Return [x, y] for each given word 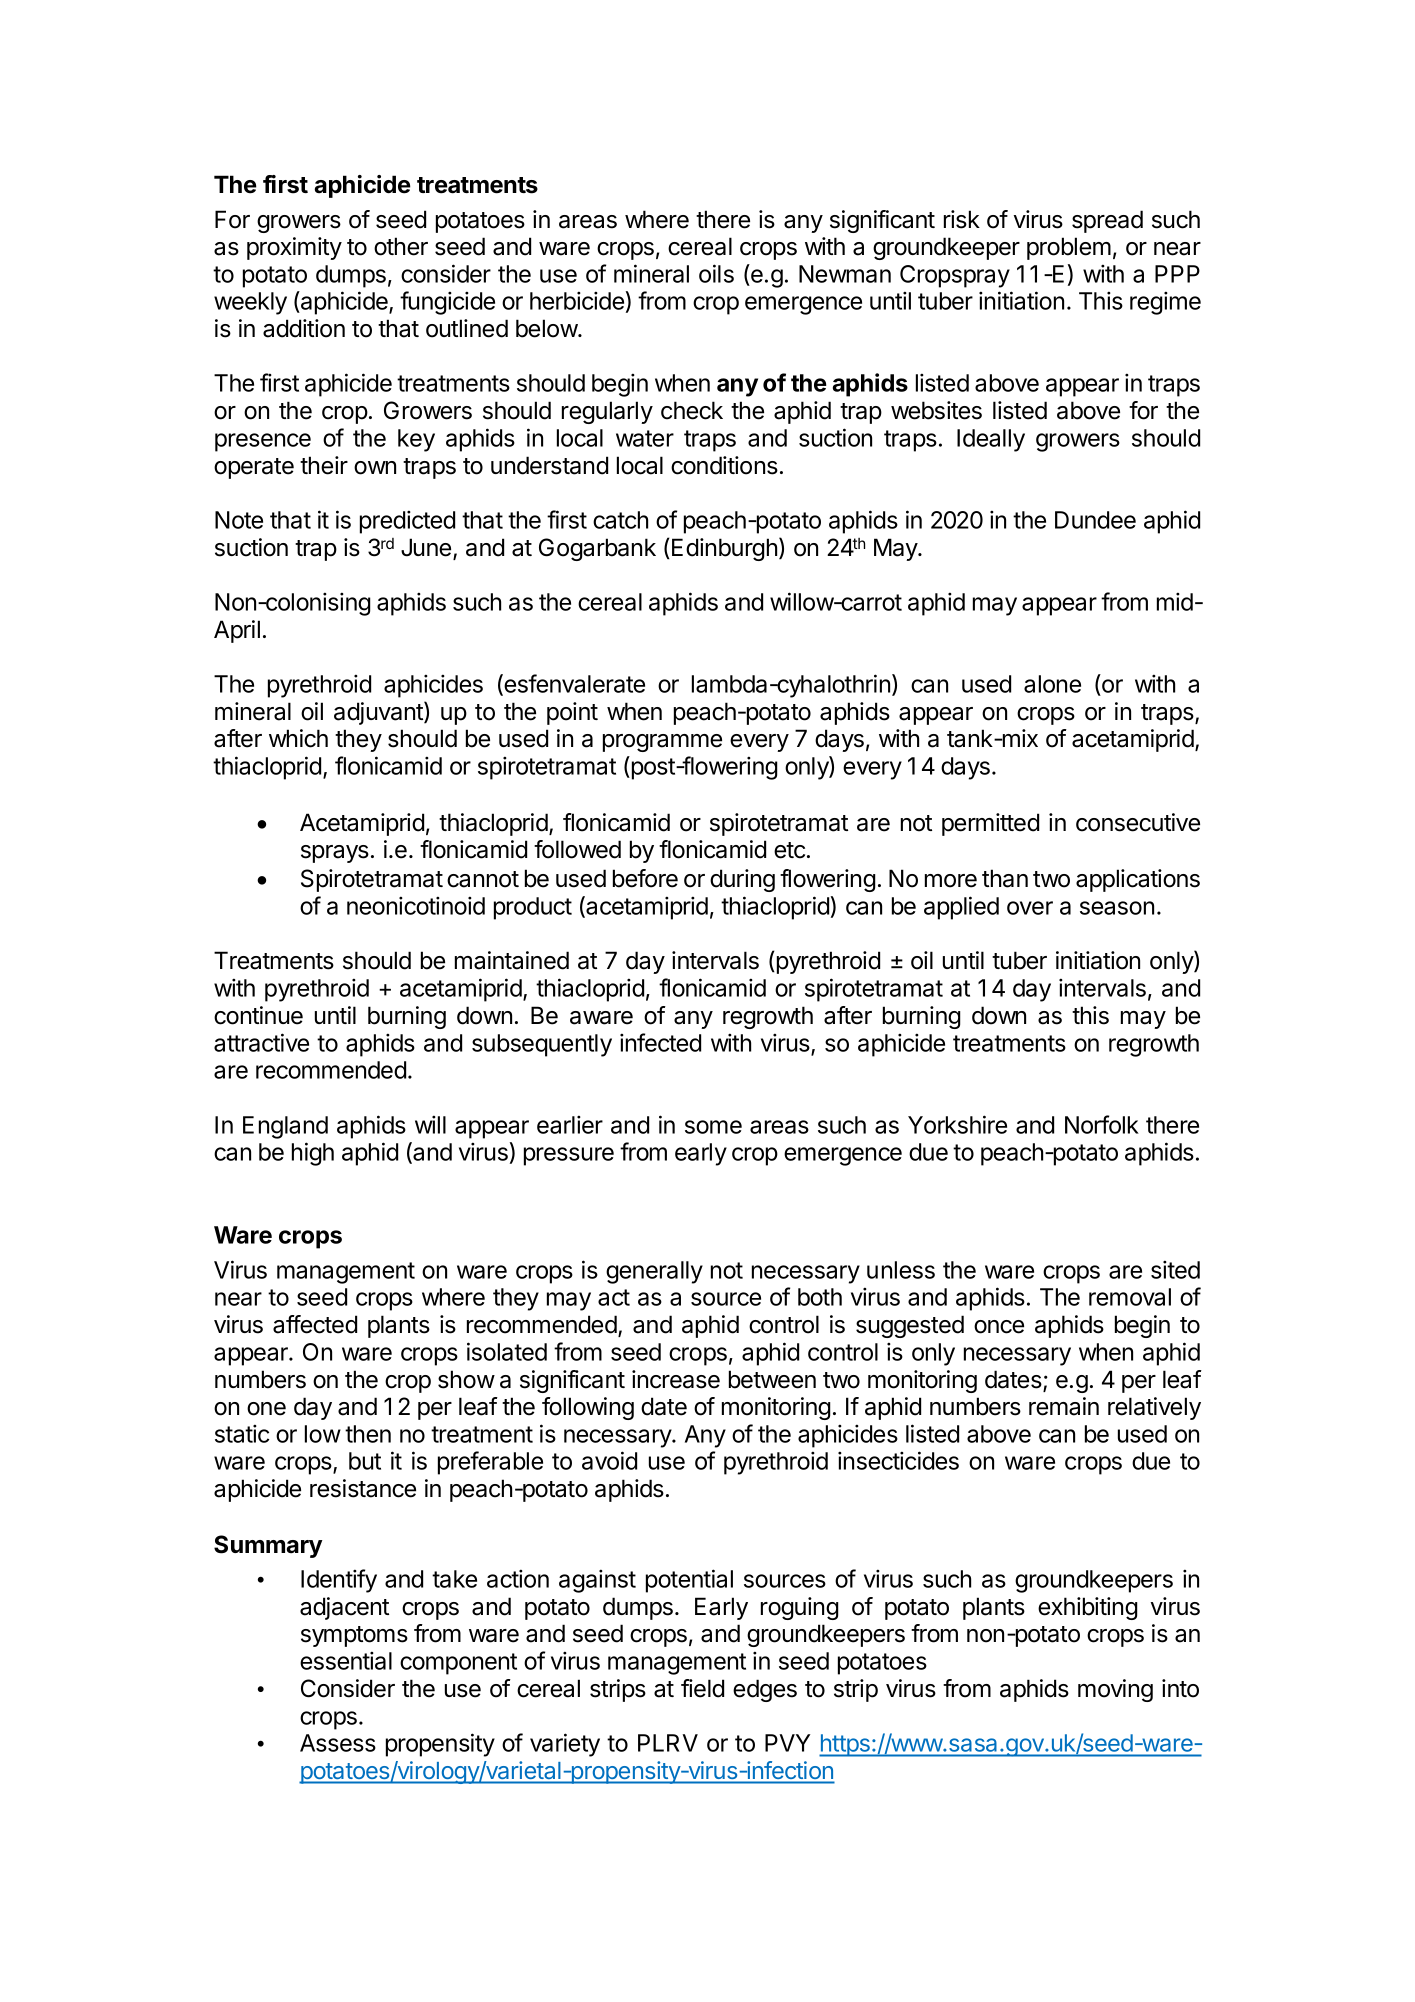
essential [346, 1660]
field [702, 1688]
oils [716, 273]
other [401, 246]
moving [1115, 1690]
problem [1069, 248]
